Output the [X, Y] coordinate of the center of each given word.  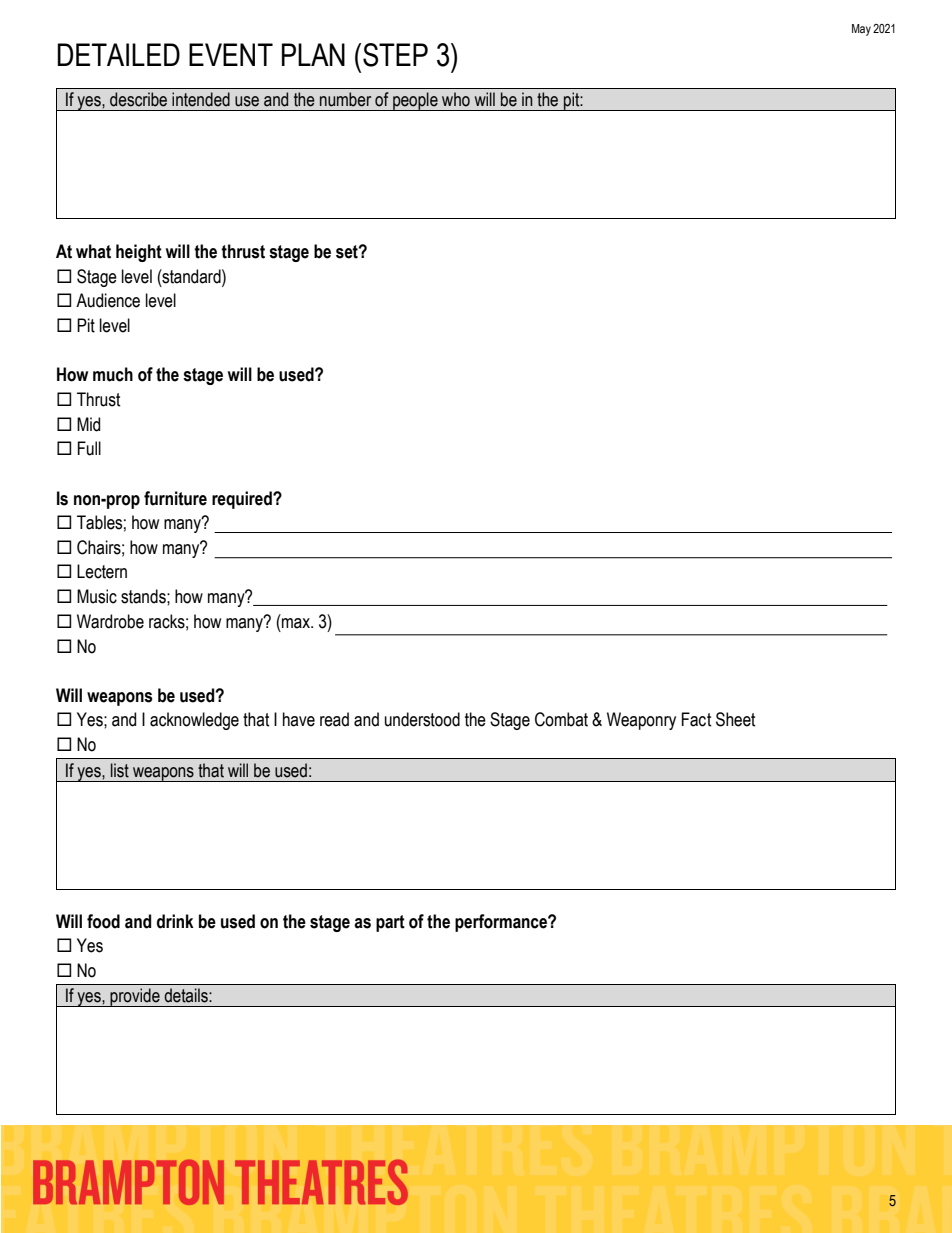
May [861, 30]
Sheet [736, 719]
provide [135, 997]
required [243, 500]
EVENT [231, 54]
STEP [395, 55]
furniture [175, 498]
